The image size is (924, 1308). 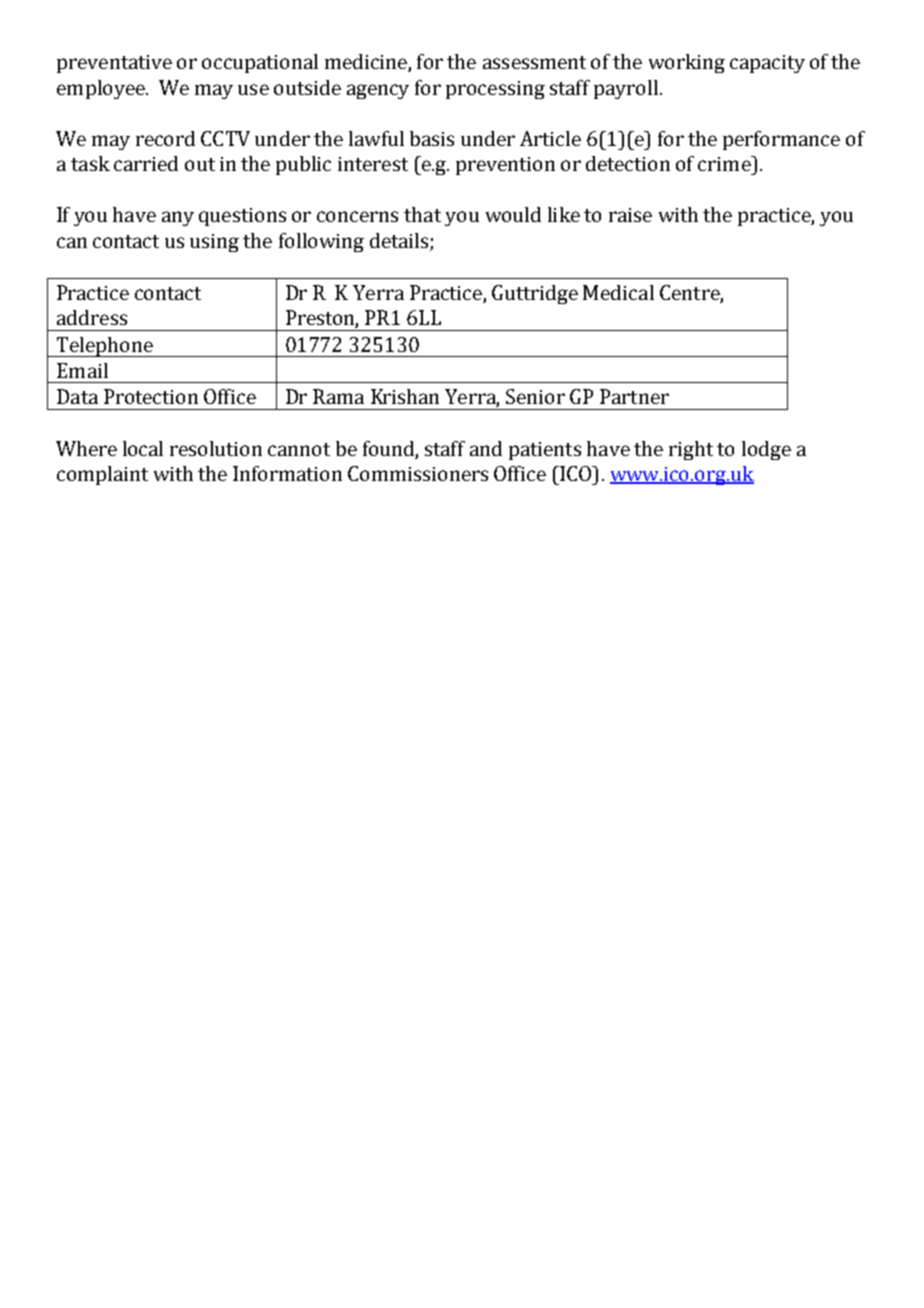 What do you see at coordinates (687, 63) in the image?
I see `working` at bounding box center [687, 63].
